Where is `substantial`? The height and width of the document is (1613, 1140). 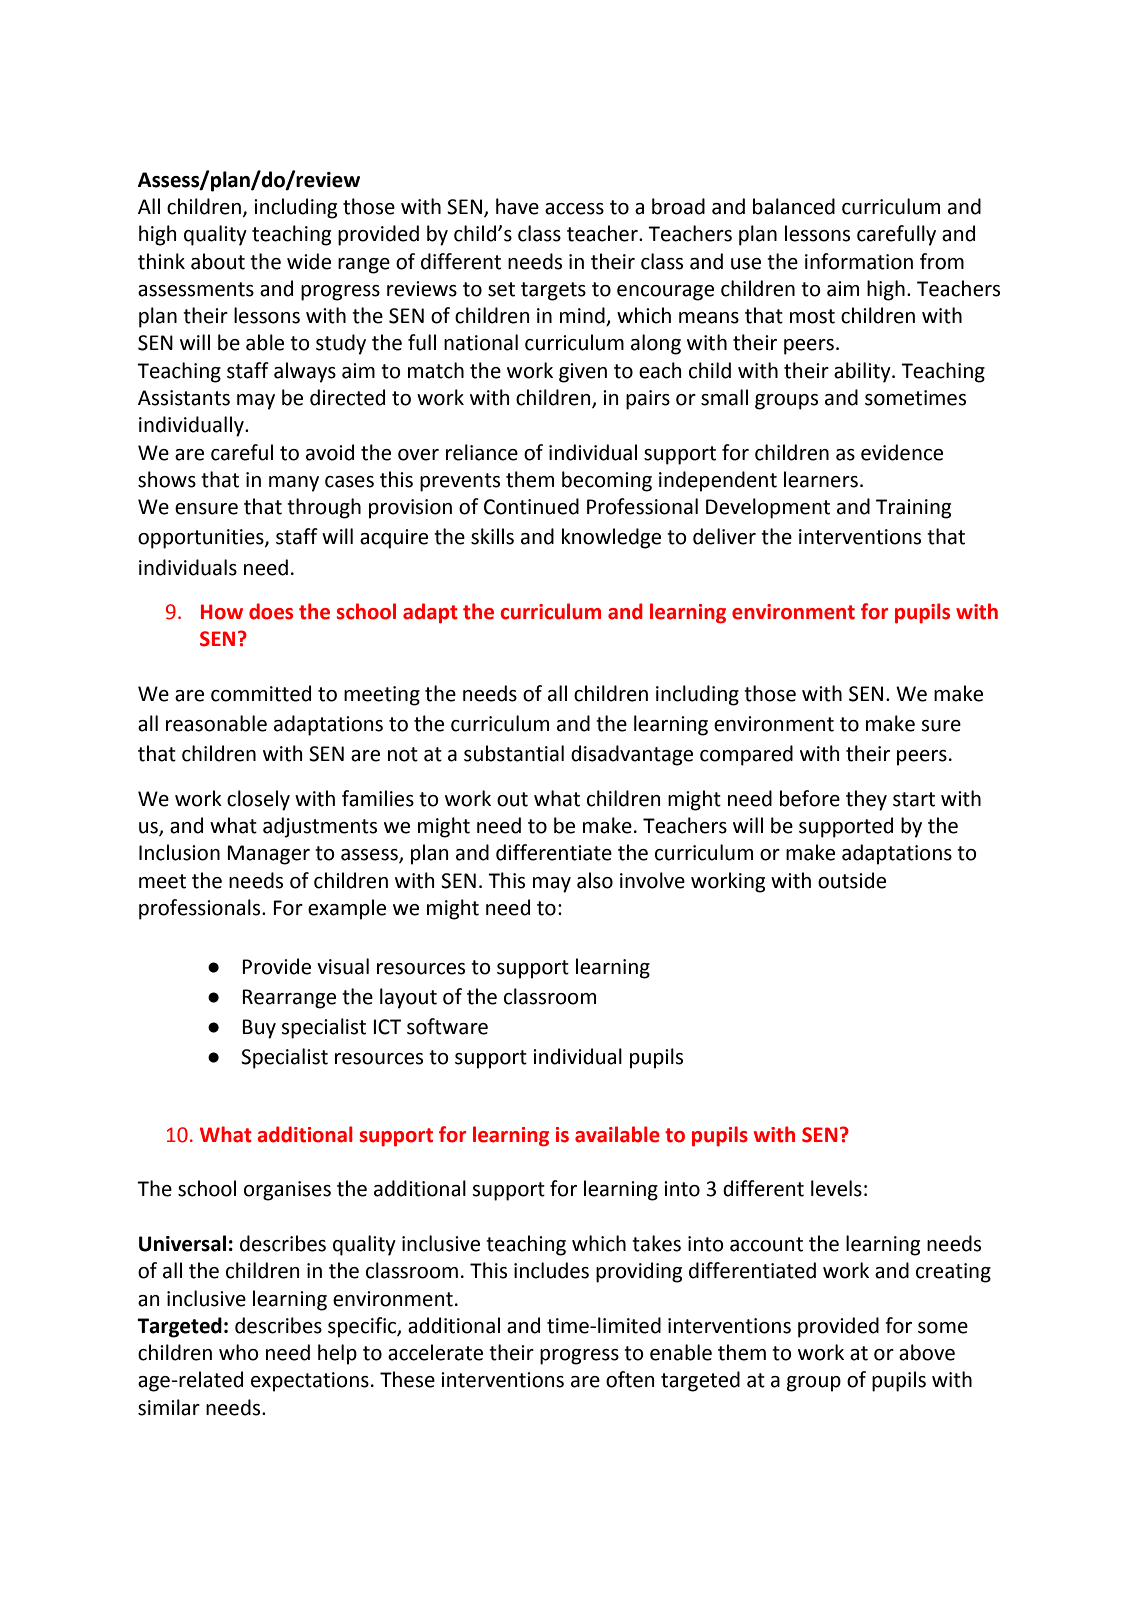
substantial is located at coordinates (514, 753).
